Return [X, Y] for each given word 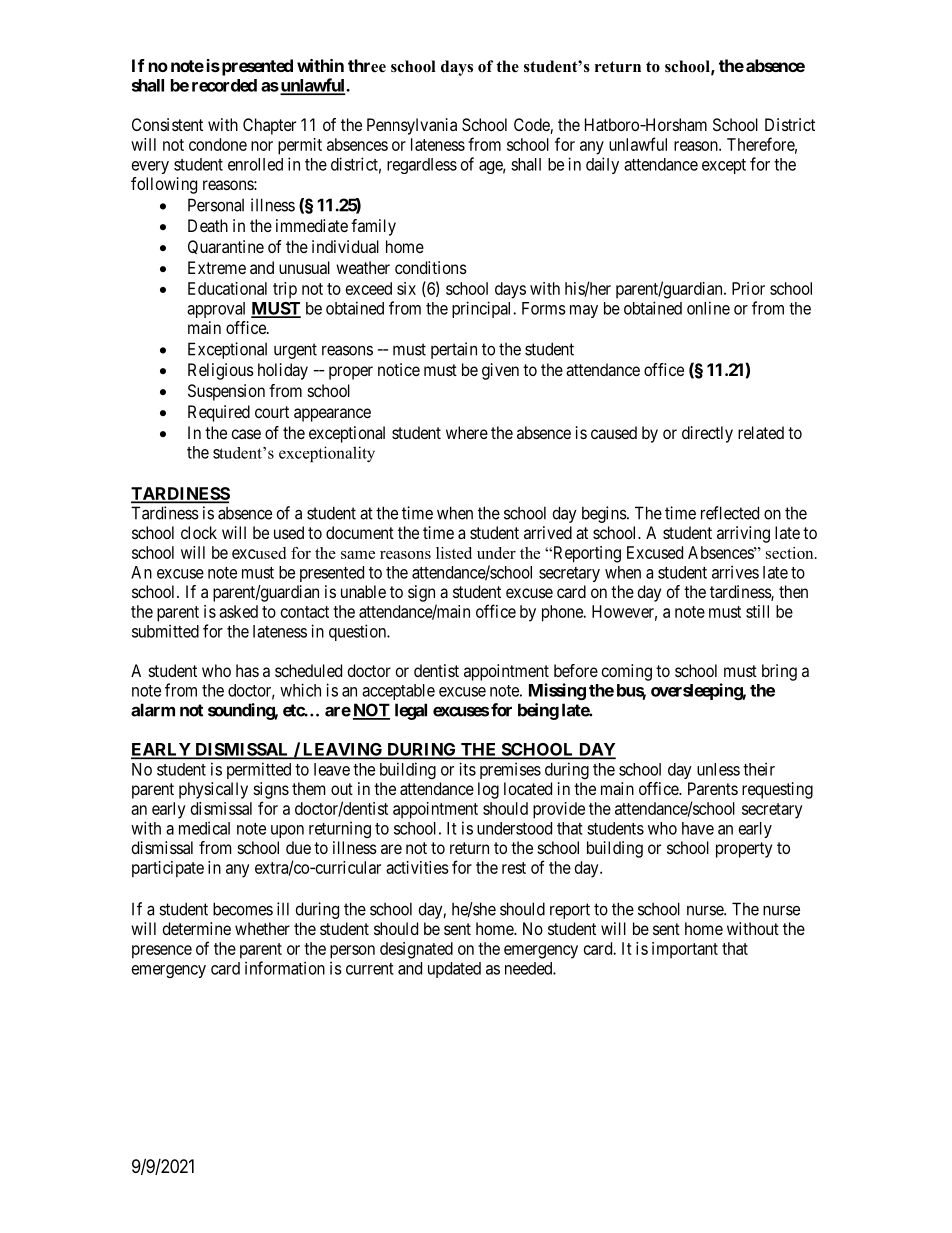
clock [199, 532]
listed [454, 553]
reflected [730, 513]
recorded [224, 85]
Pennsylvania [412, 126]
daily [602, 165]
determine [197, 928]
